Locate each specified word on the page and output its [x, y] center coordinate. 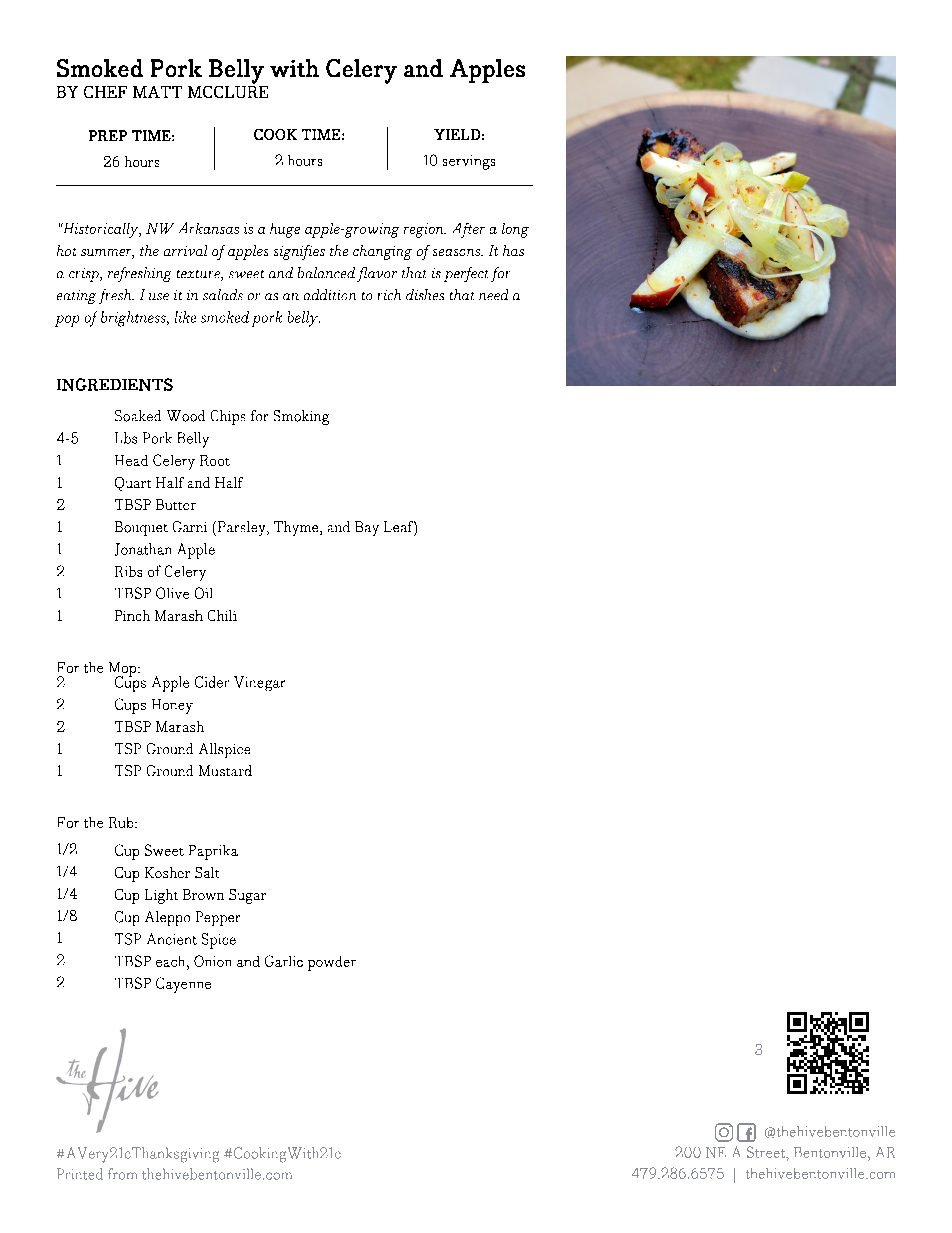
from [122, 1174]
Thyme [297, 528]
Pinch [132, 615]
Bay [367, 528]
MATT [157, 92]
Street [767, 1153]
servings [469, 162]
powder [332, 963]
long [515, 230]
